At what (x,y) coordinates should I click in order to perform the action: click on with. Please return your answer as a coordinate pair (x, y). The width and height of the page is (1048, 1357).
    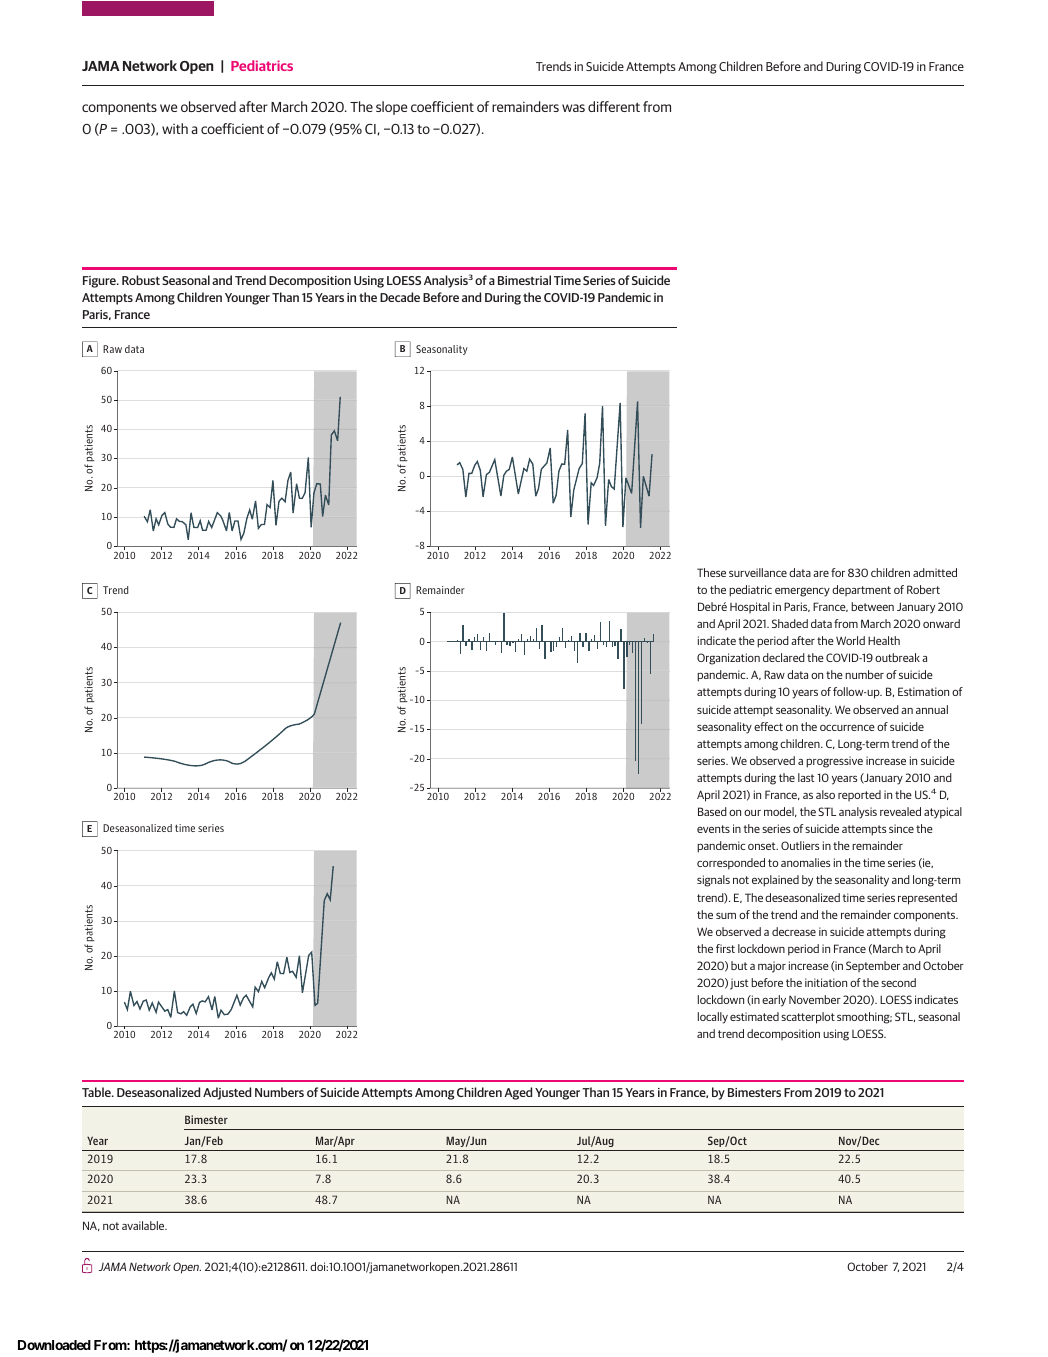
    Looking at the image, I should click on (175, 128).
